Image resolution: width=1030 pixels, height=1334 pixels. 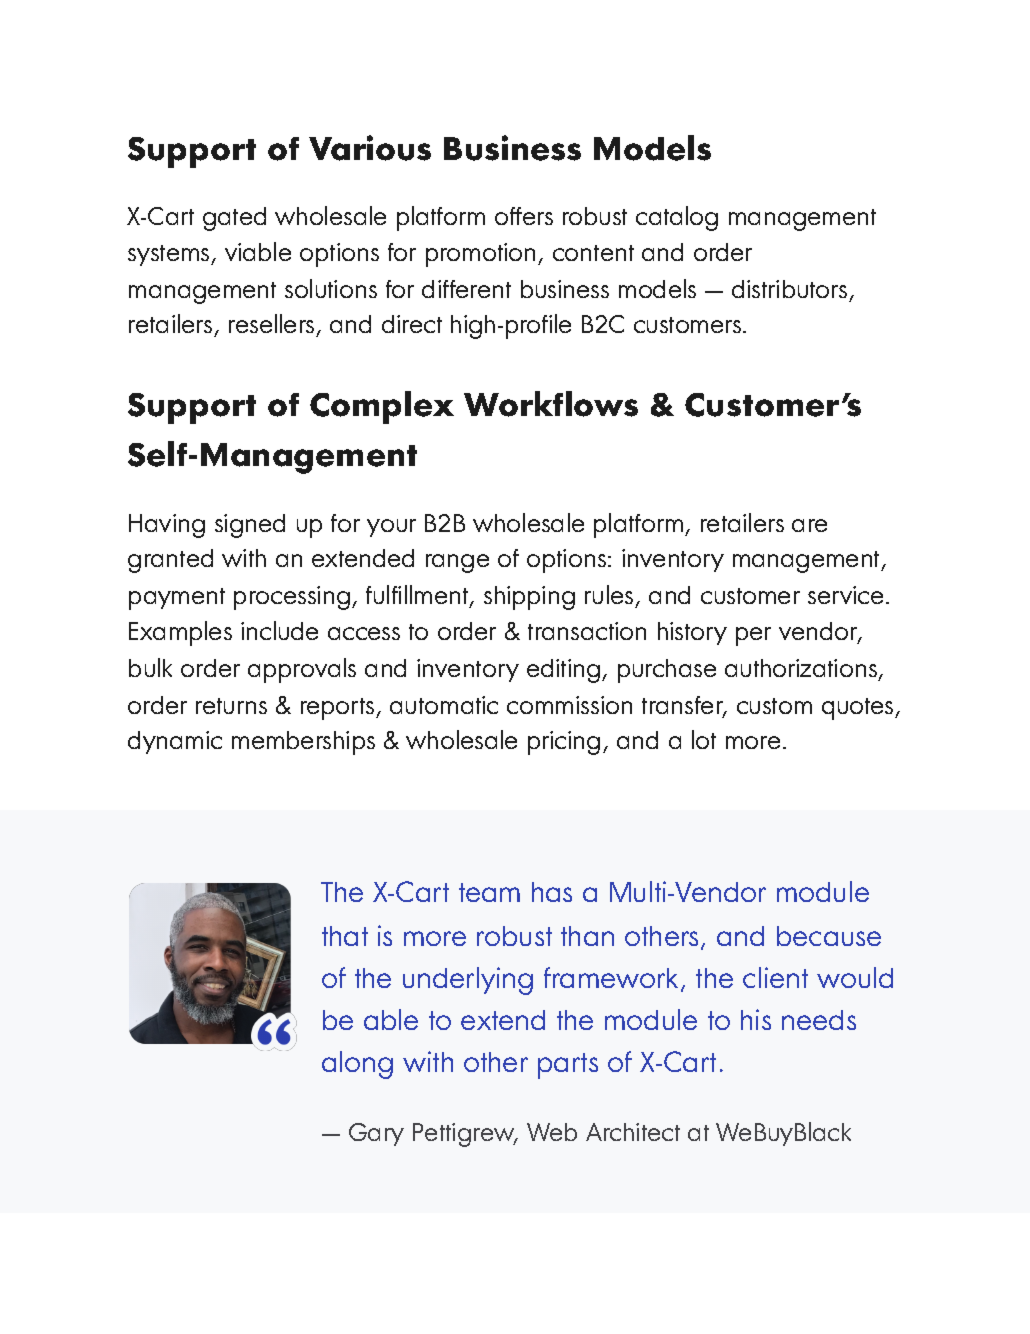 I want to click on gated, so click(x=234, y=219).
